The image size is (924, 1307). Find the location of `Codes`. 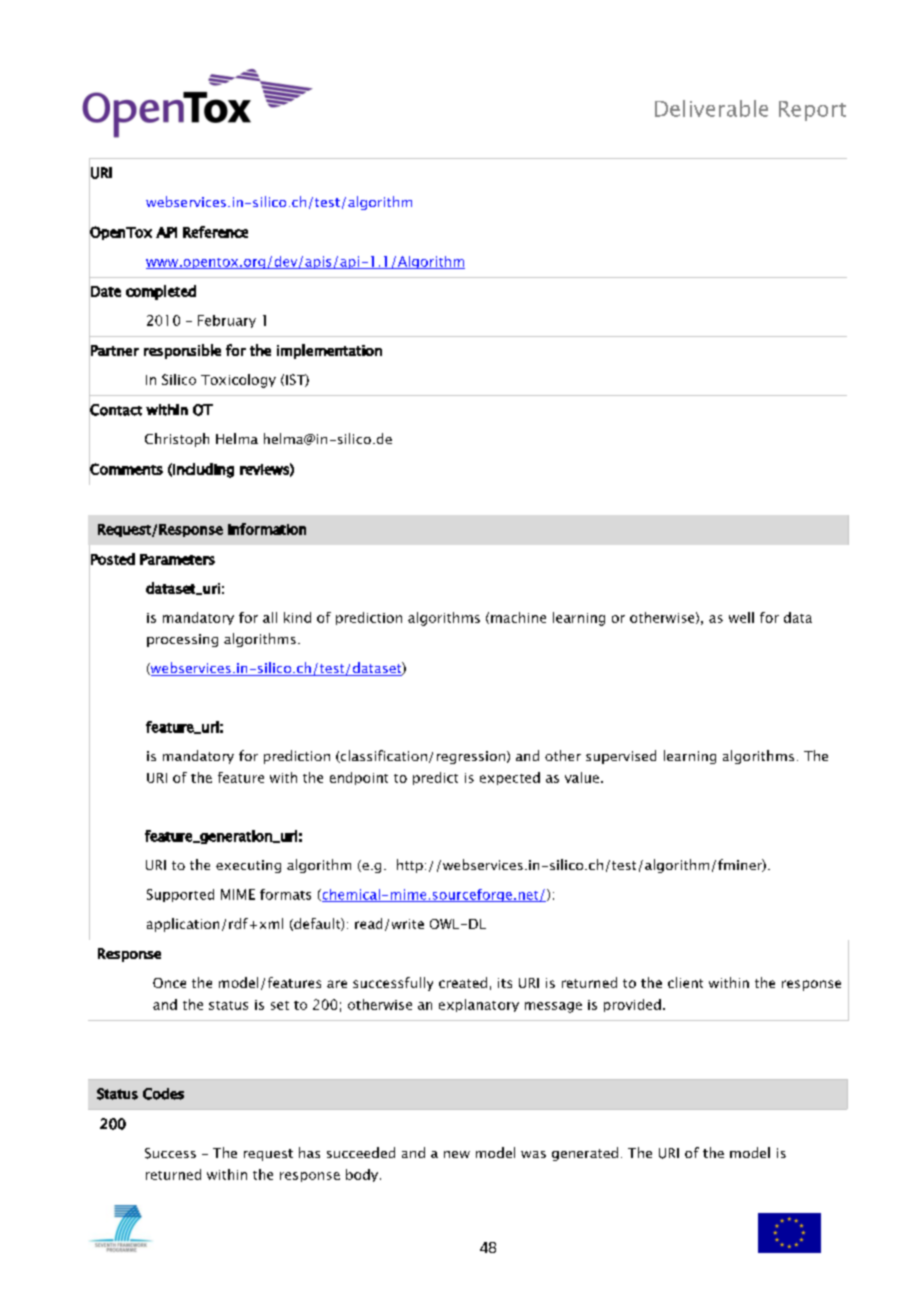

Codes is located at coordinates (163, 1094).
